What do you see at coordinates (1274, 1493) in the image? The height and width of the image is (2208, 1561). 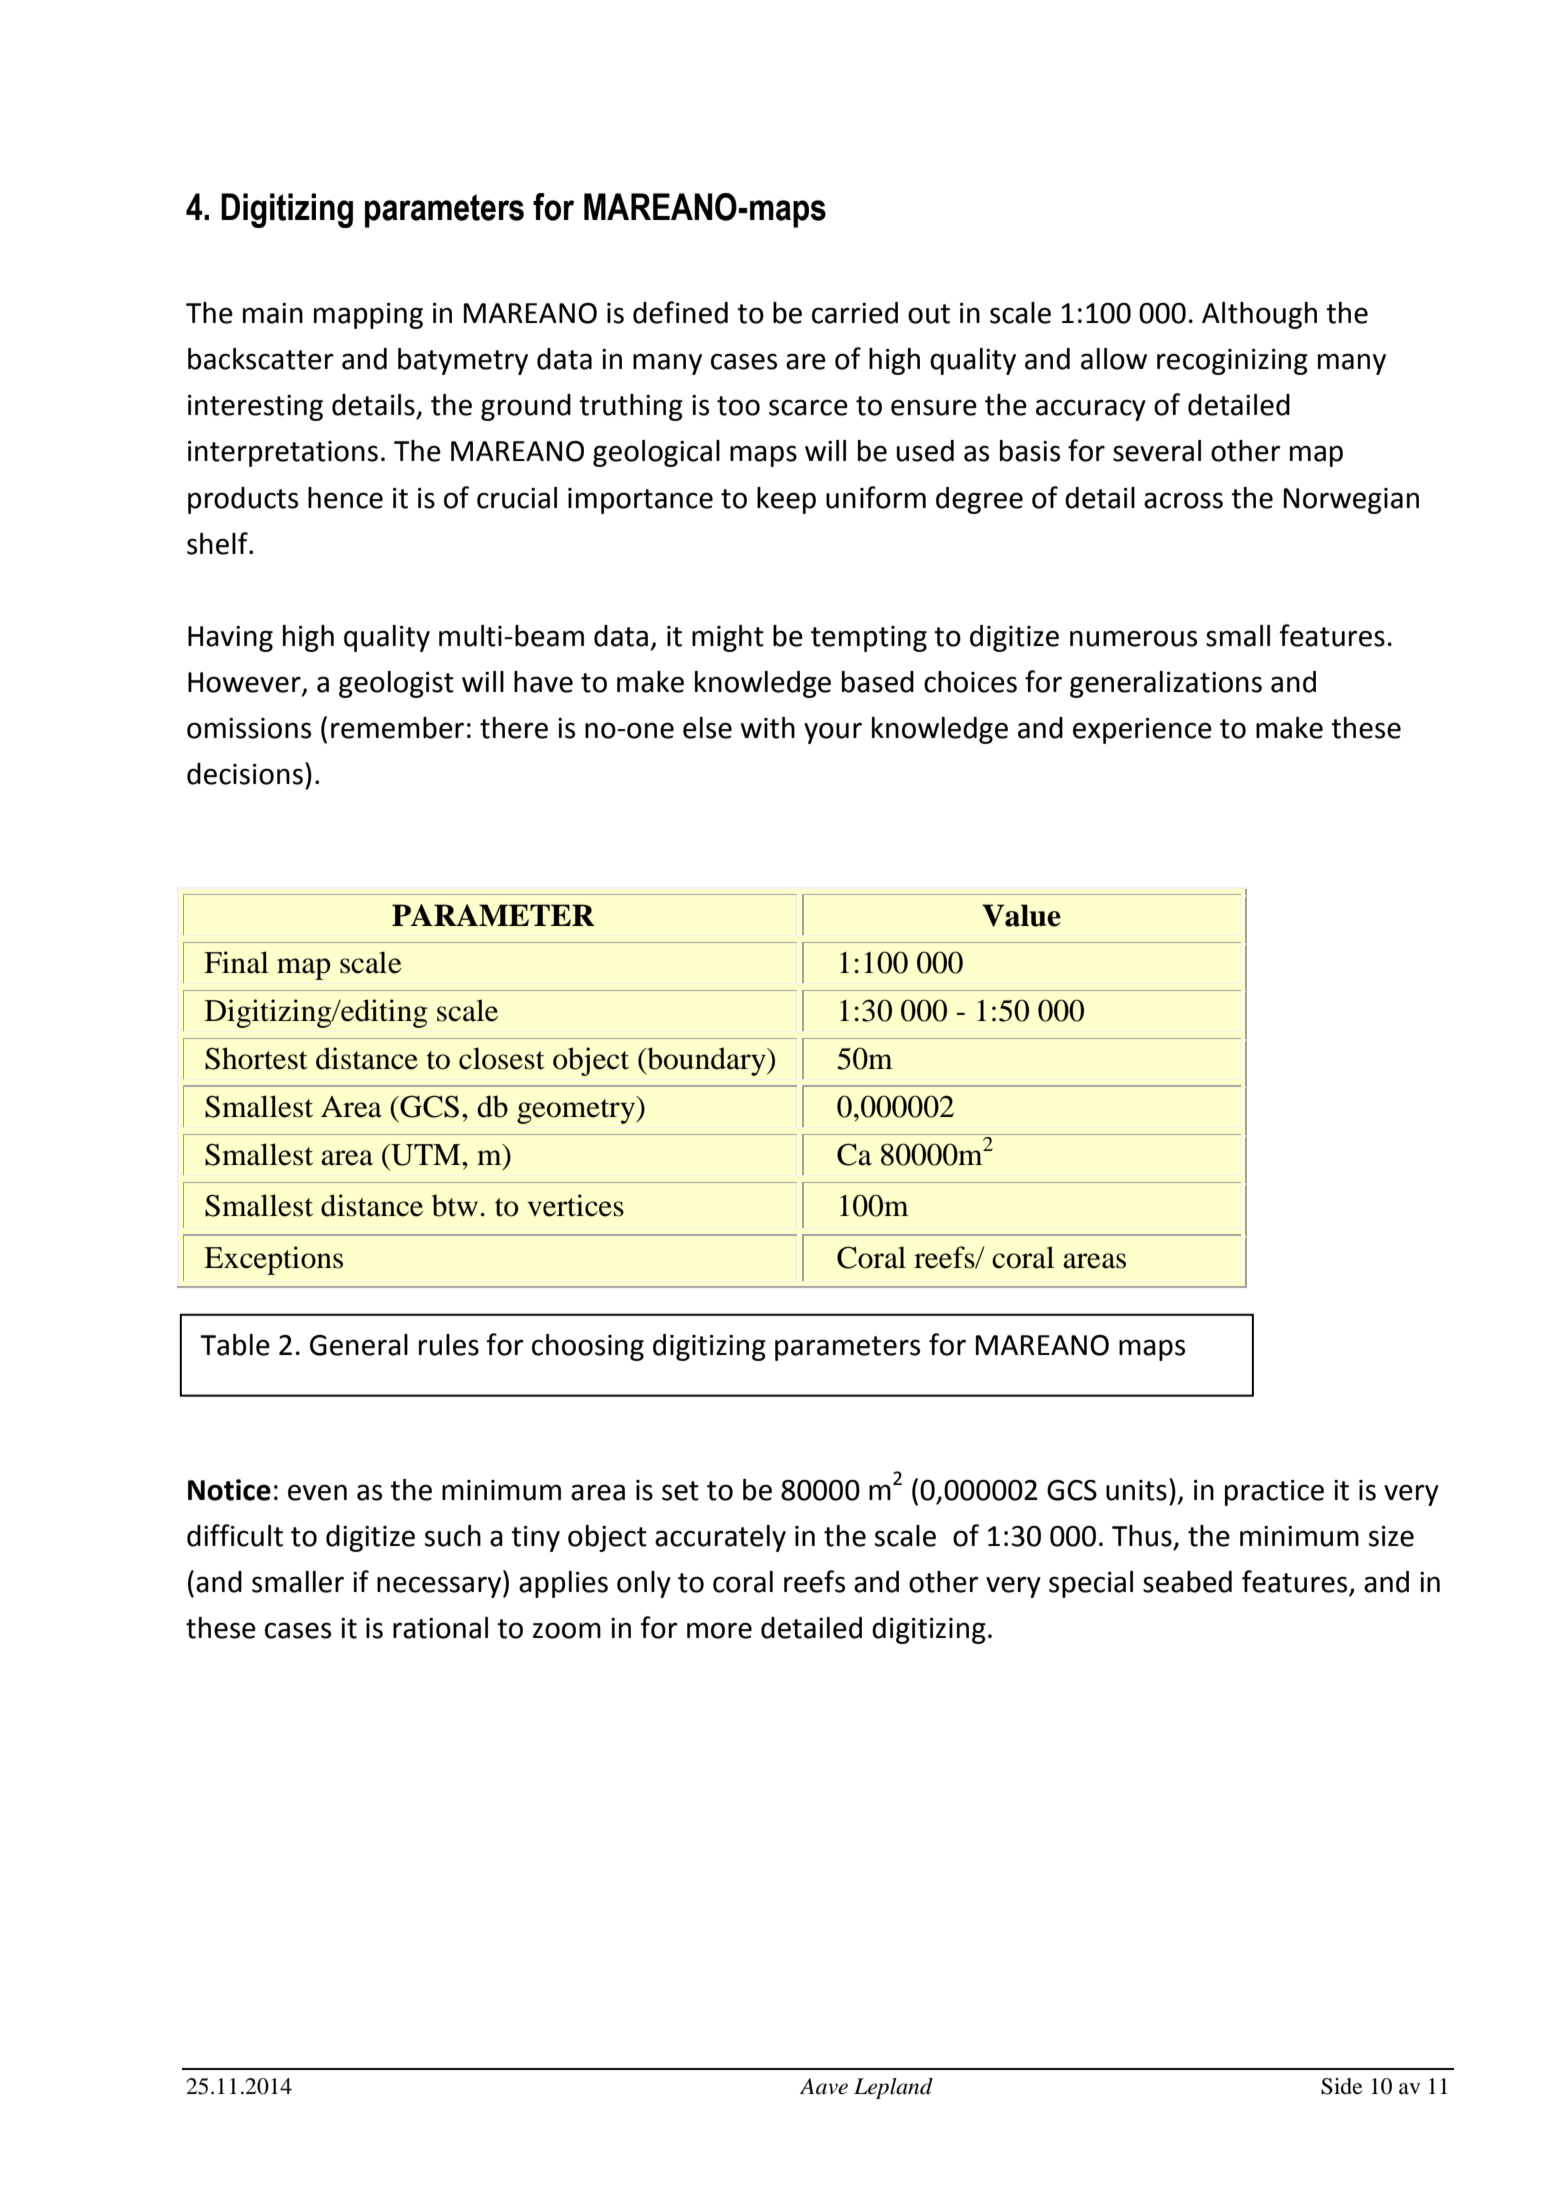 I see `practice` at bounding box center [1274, 1493].
